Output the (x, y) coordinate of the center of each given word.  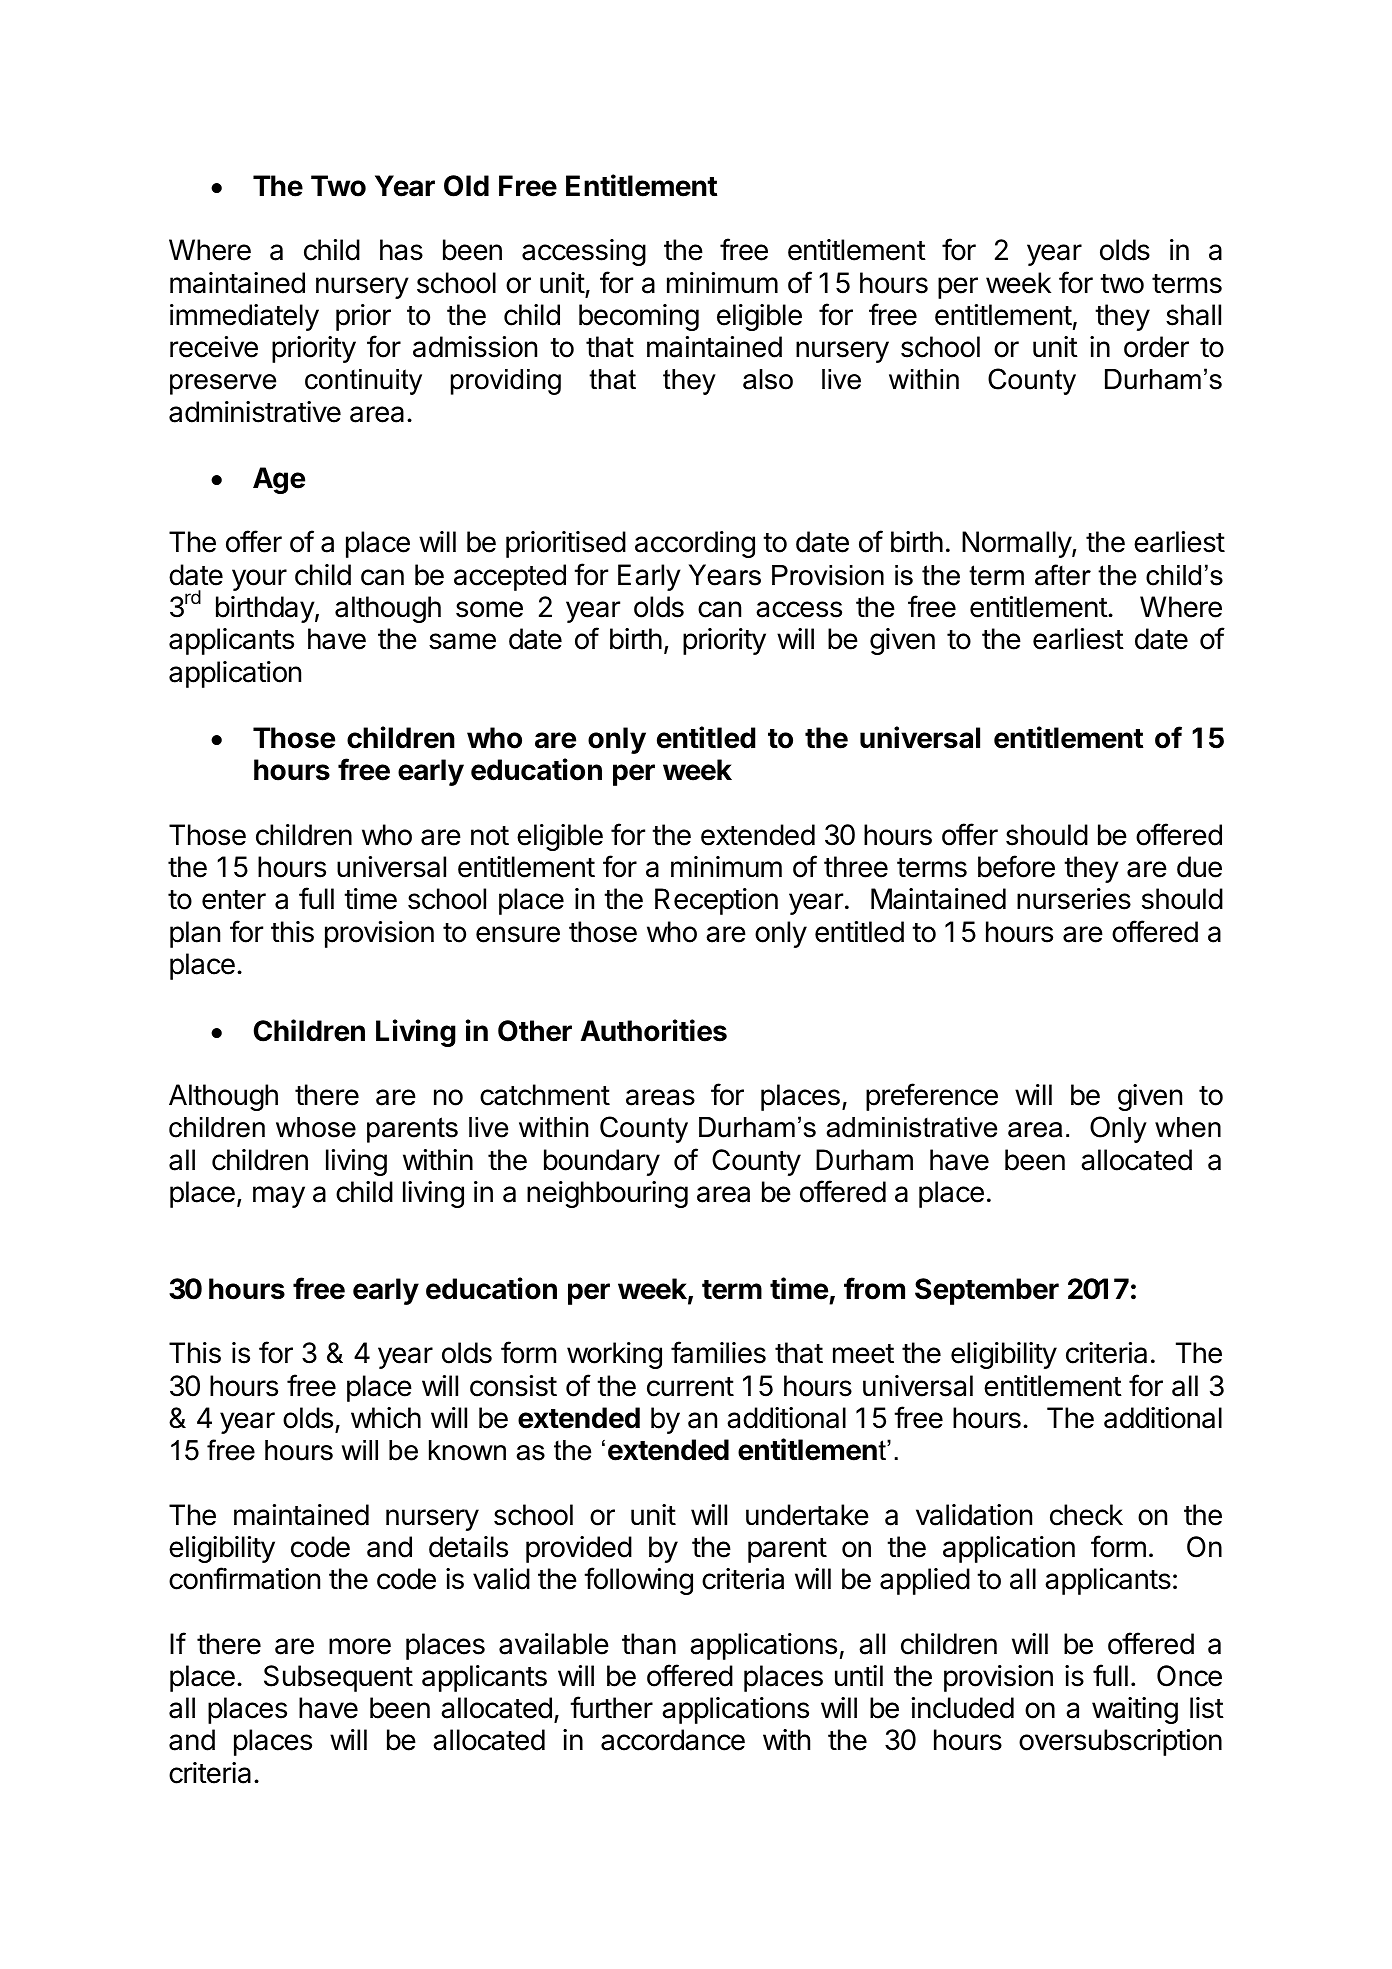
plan (195, 934)
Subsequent (338, 1678)
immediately (244, 317)
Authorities (654, 1030)
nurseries (1074, 899)
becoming (639, 317)
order (1156, 347)
